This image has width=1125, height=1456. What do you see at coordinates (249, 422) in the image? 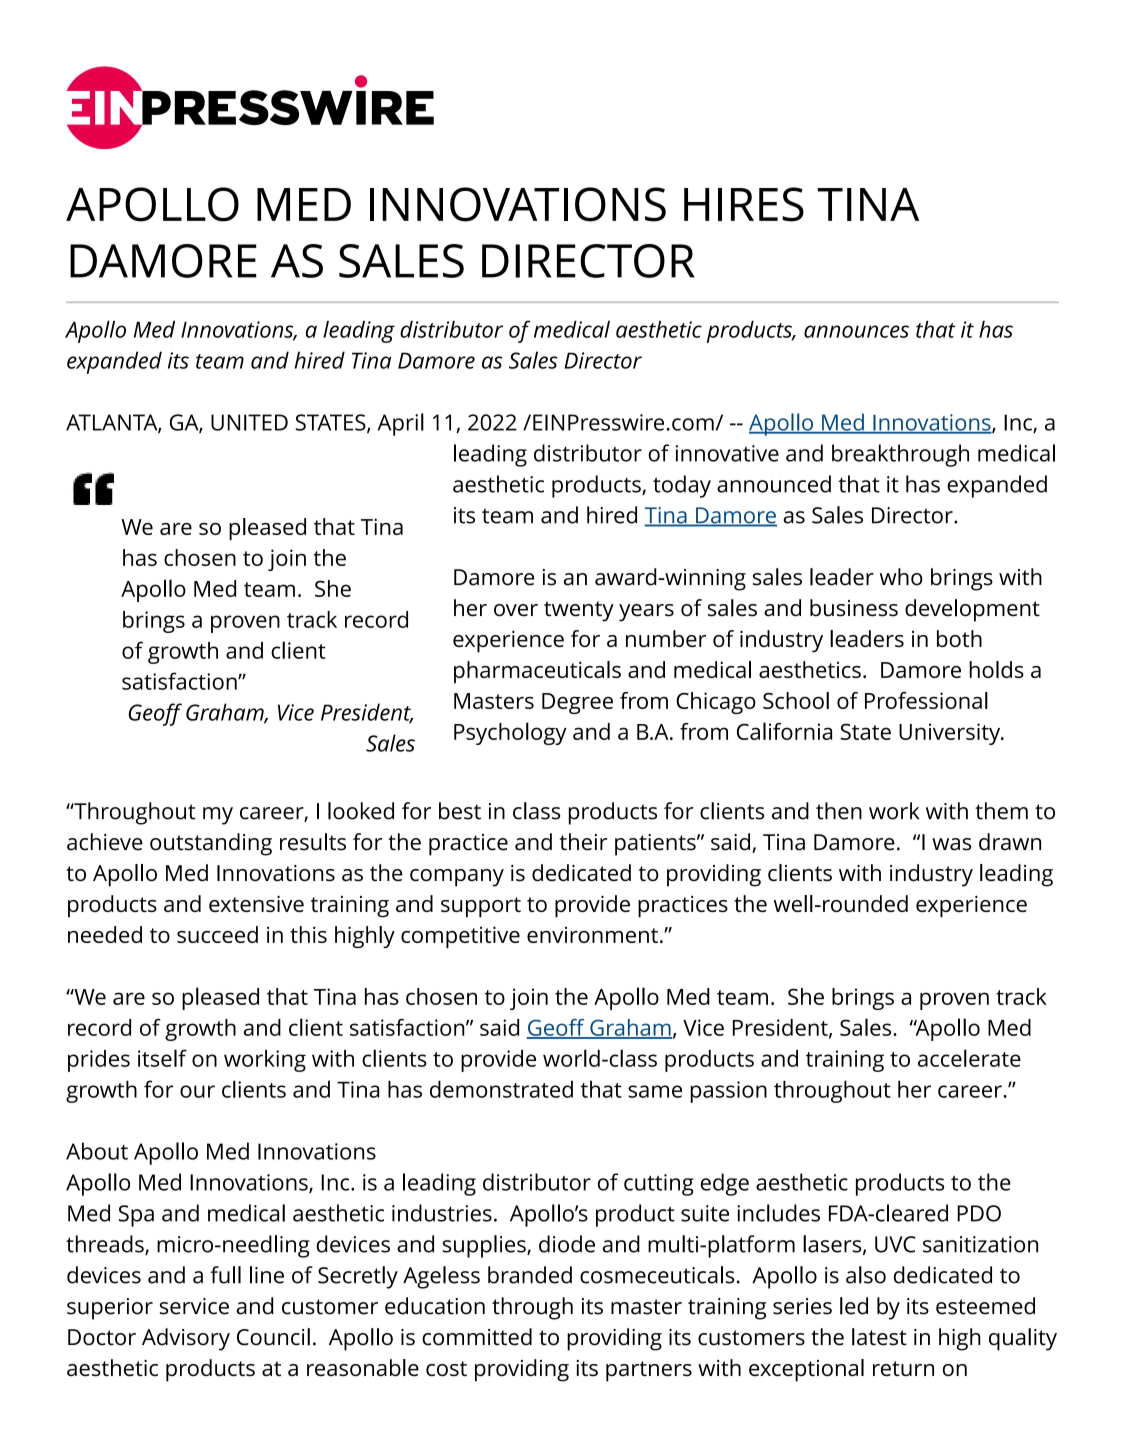
I see `UNITED` at bounding box center [249, 422].
